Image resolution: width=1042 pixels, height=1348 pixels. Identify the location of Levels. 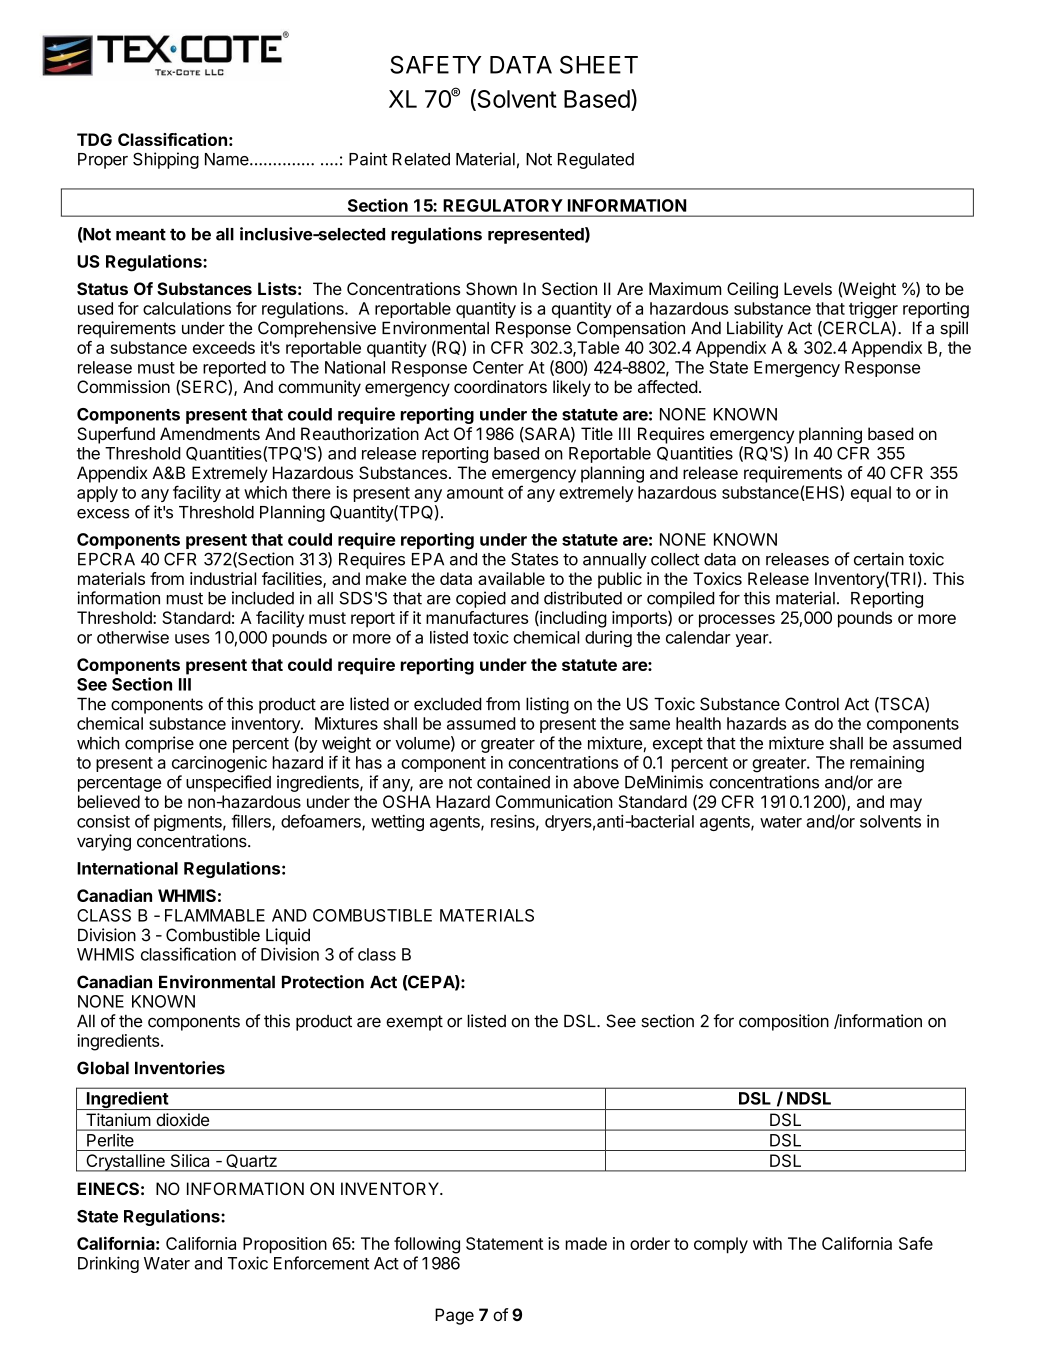
(808, 288).
